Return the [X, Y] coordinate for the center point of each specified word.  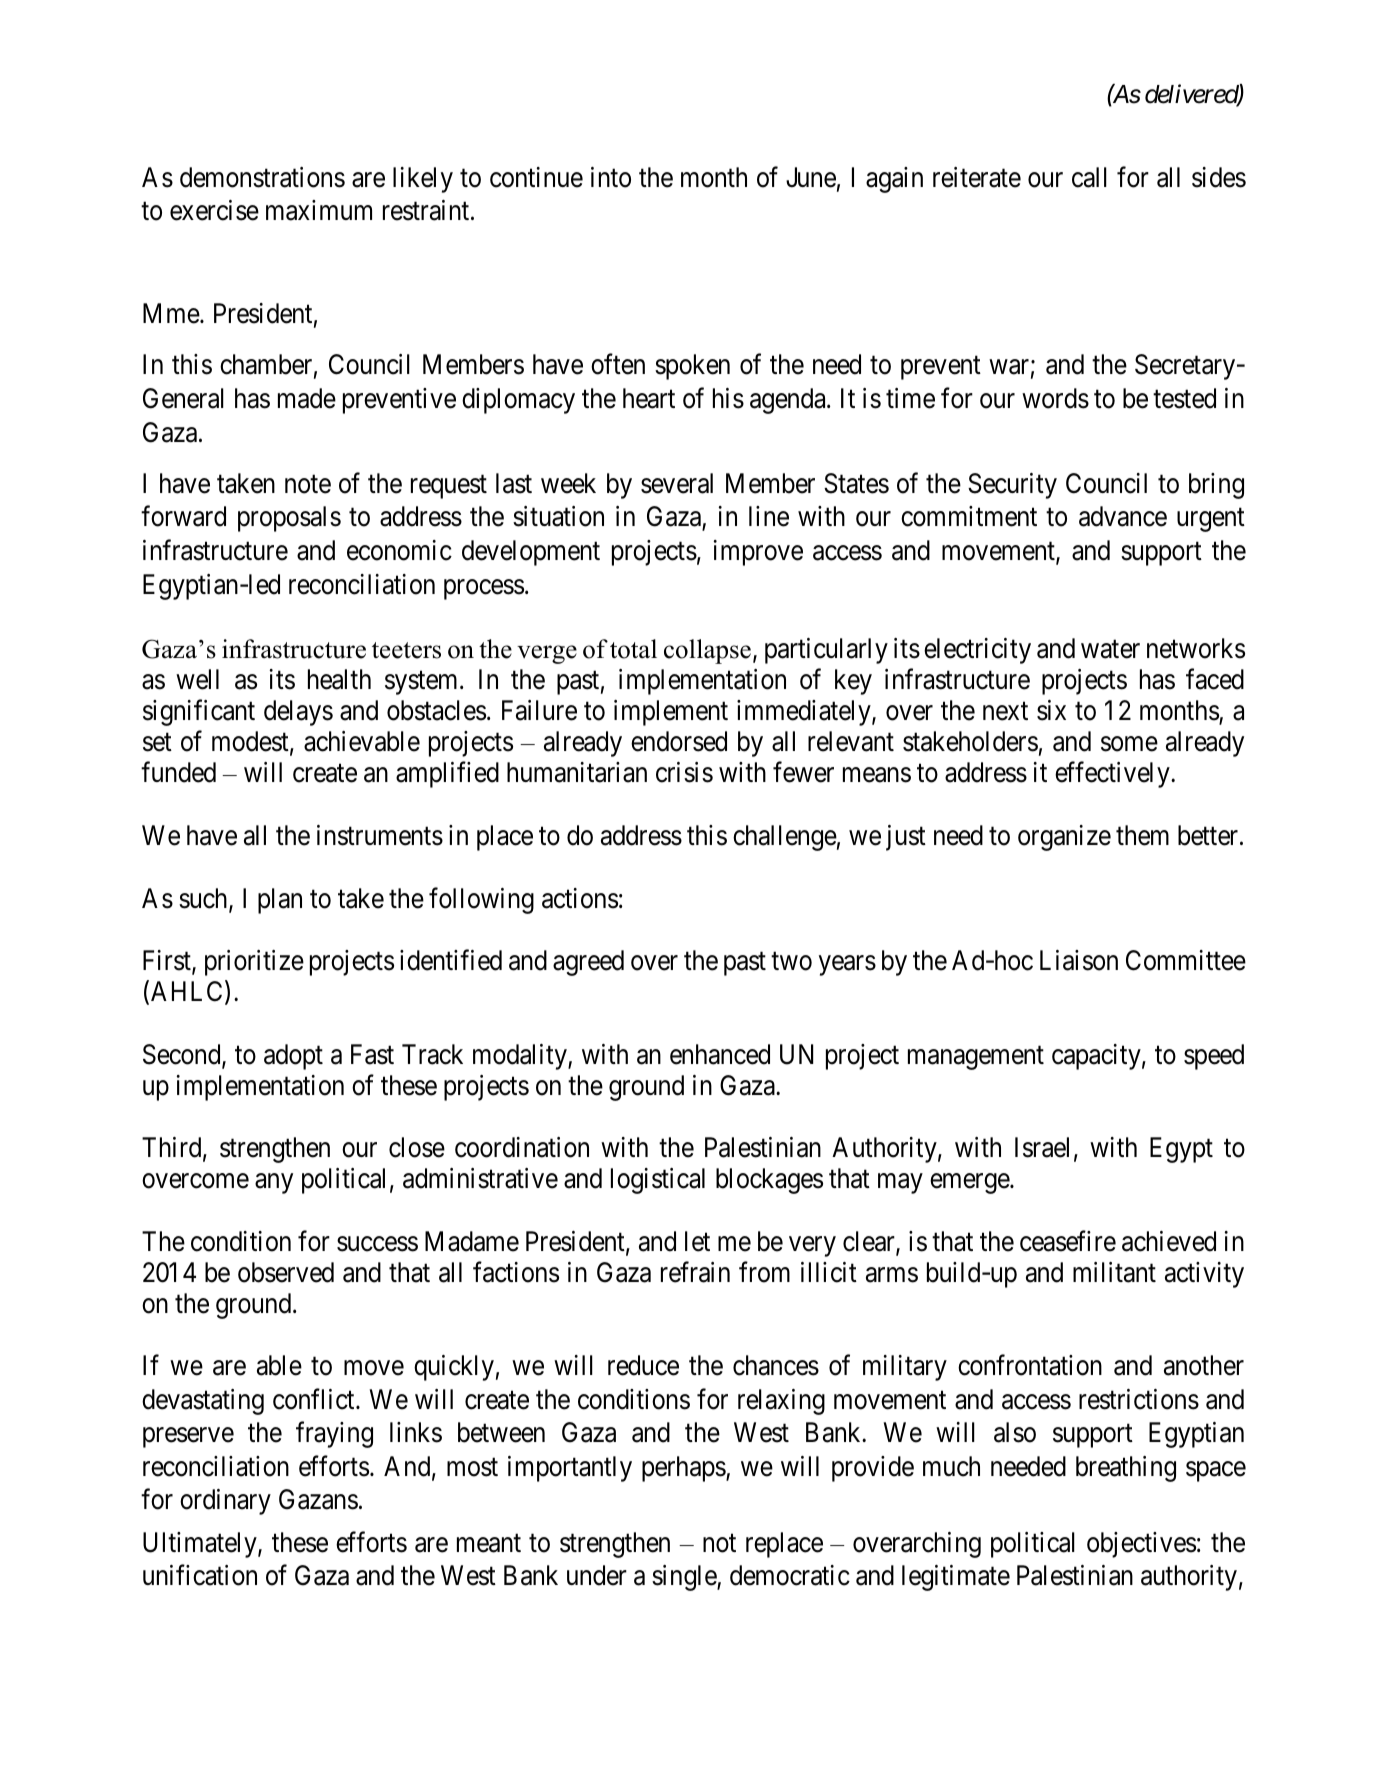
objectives [1141, 1545]
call [1089, 177]
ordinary [225, 1502]
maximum [319, 210]
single [685, 1578]
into [611, 177]
